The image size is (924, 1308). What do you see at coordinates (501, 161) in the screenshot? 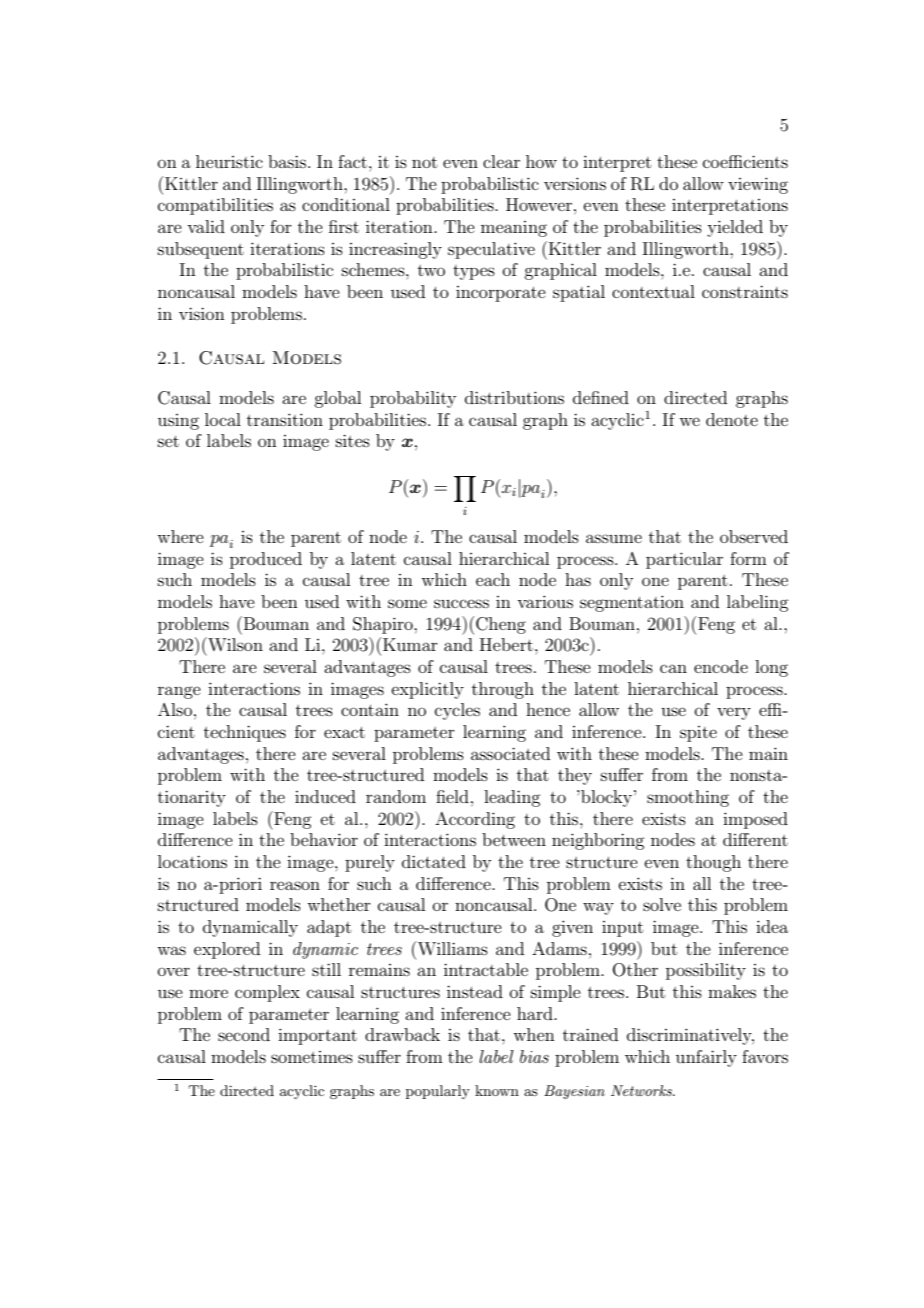
I see `clear` at bounding box center [501, 161].
